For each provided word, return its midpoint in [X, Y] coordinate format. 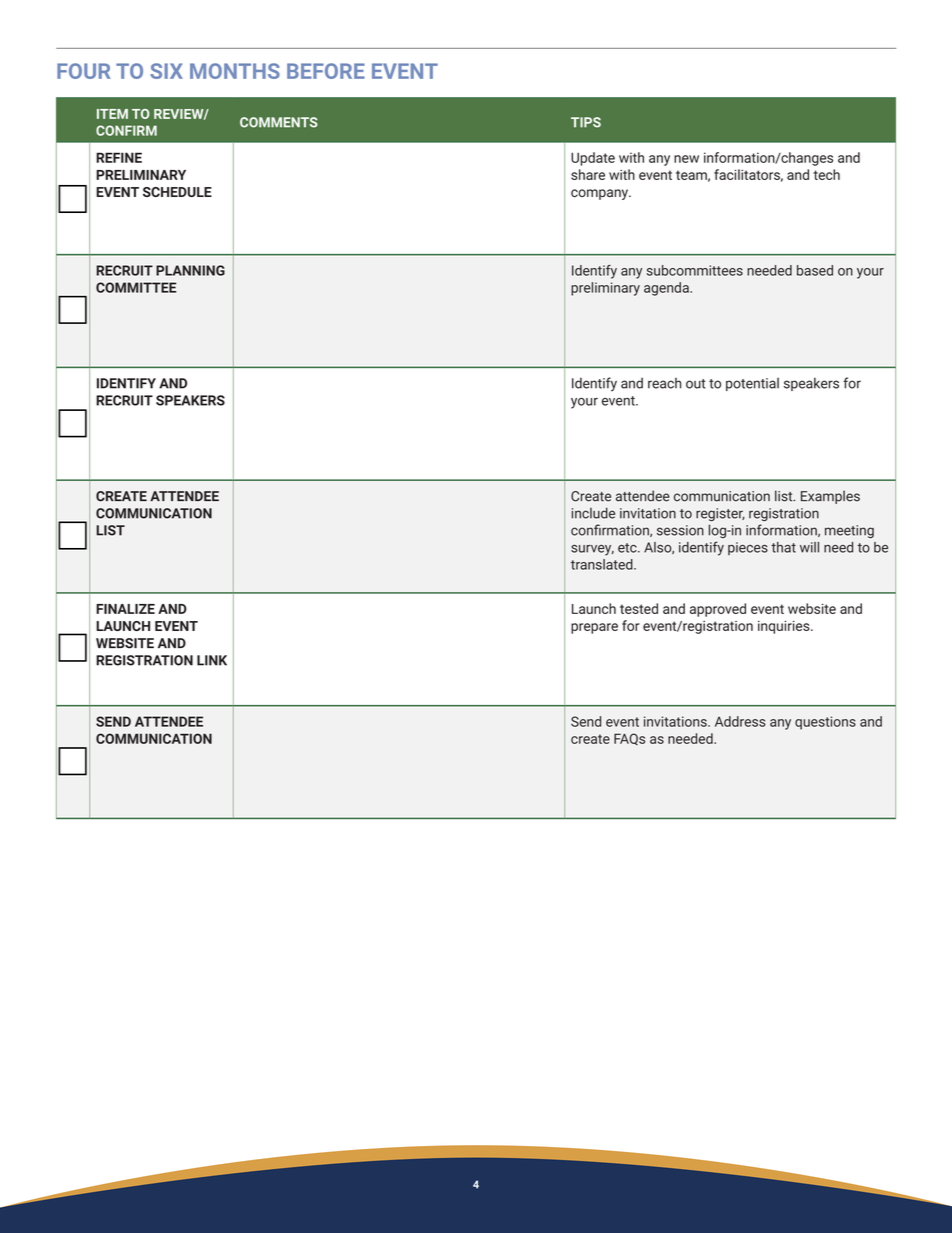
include [593, 513]
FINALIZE [125, 609]
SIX [166, 71]
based [815, 270]
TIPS [586, 122]
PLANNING [190, 270]
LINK [212, 660]
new [686, 159]
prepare [594, 628]
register [720, 514]
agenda [667, 289]
